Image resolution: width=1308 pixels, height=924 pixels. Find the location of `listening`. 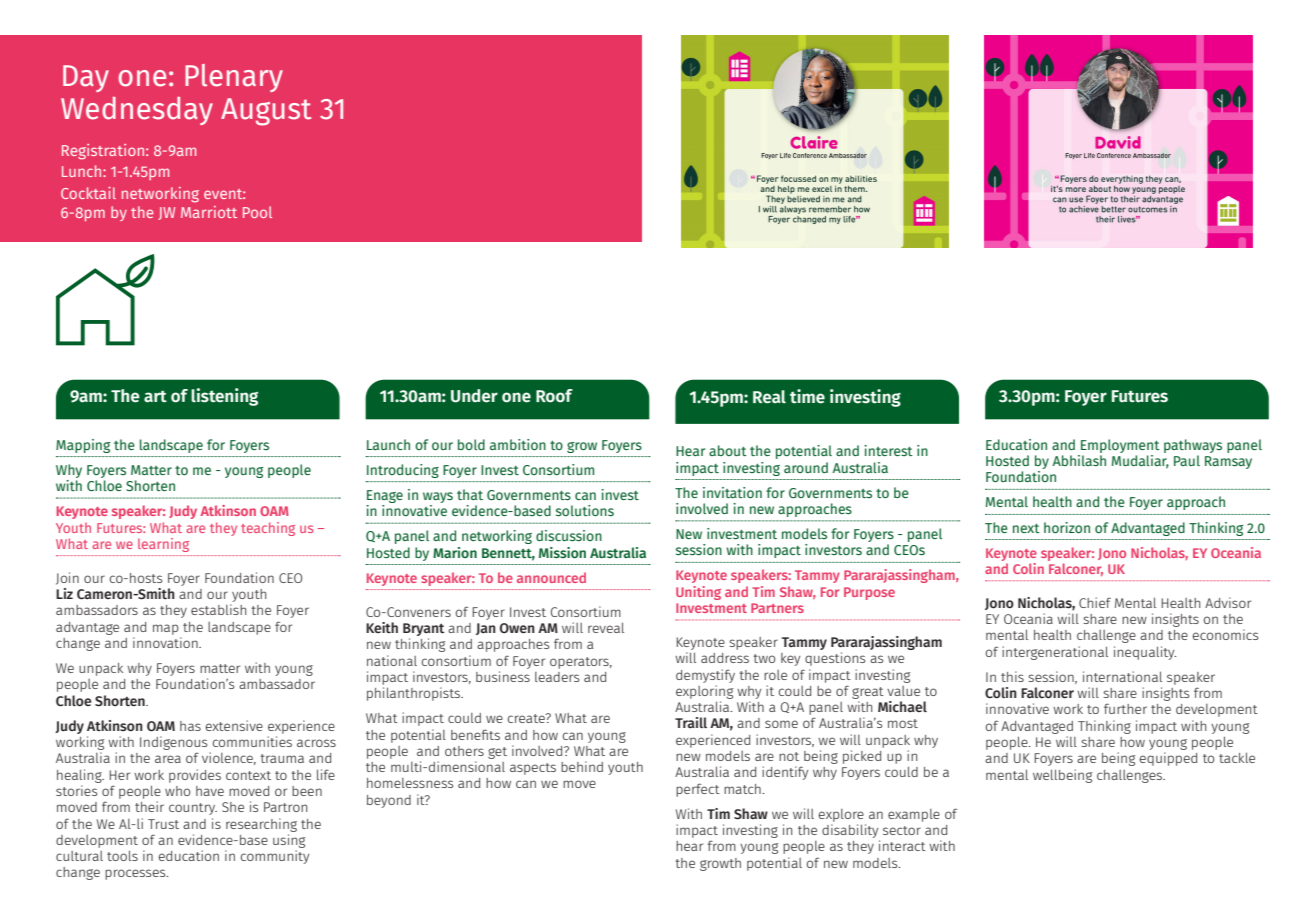

listening is located at coordinates (224, 397).
